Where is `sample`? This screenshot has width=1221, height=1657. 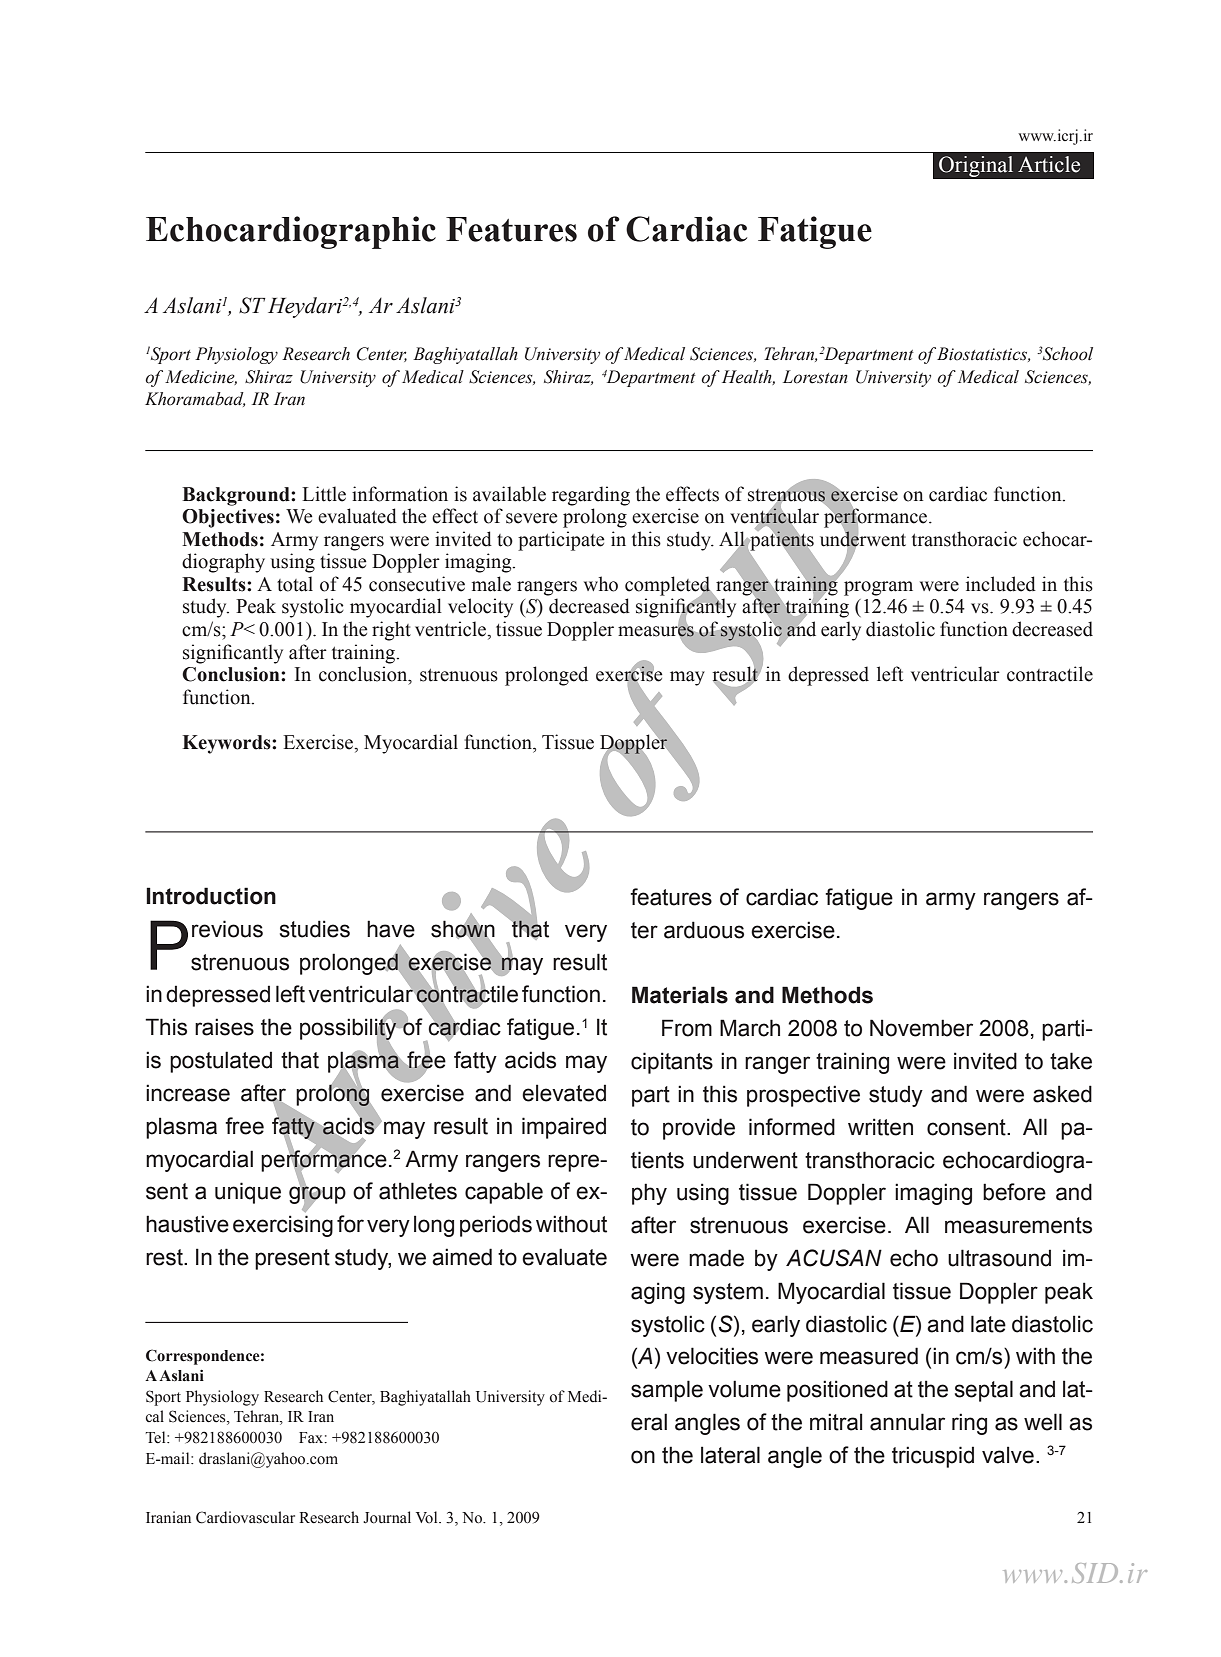
sample is located at coordinates (667, 1391).
